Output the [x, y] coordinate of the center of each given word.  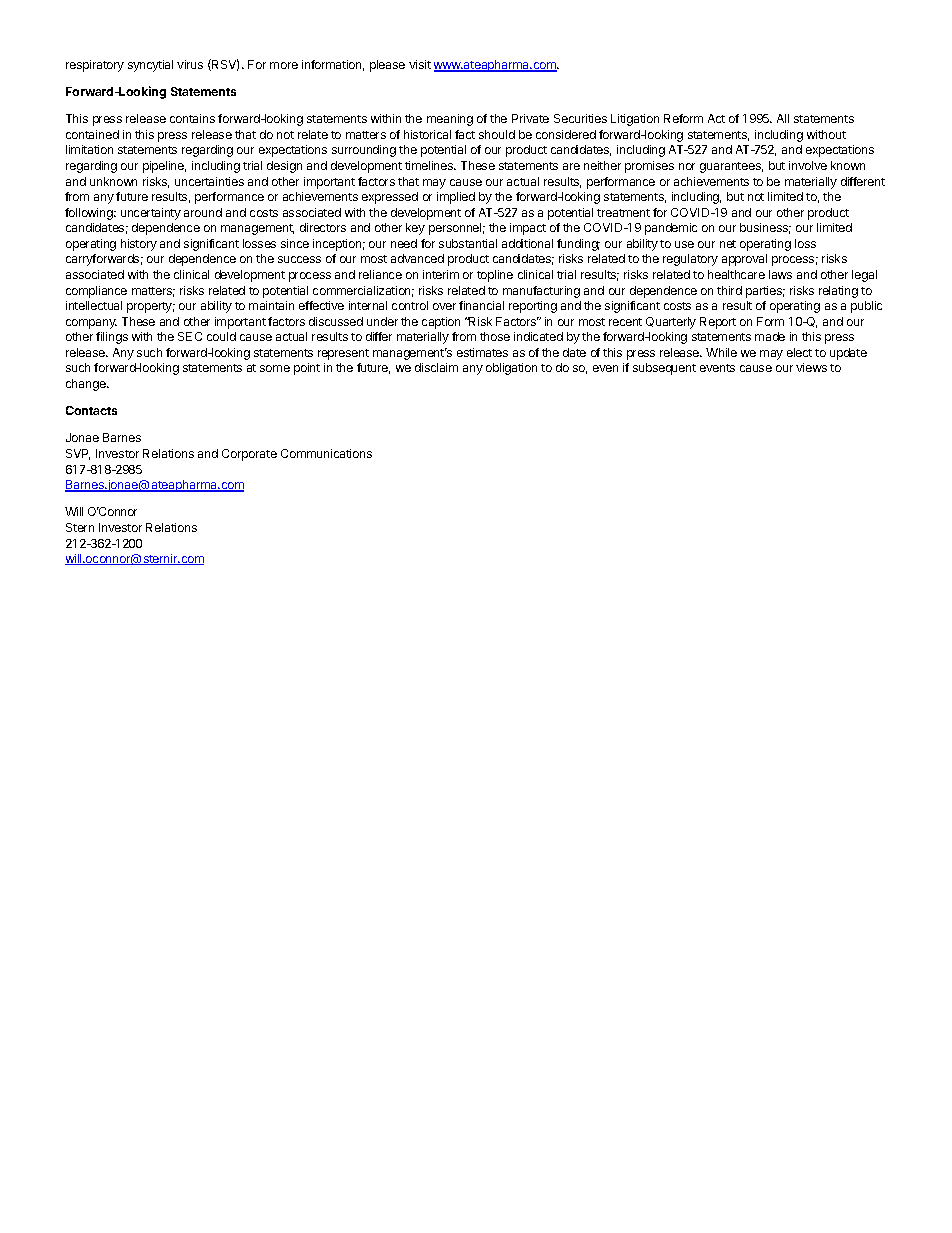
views [811, 367]
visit [420, 64]
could [221, 336]
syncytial [150, 66]
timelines [430, 165]
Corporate [249, 455]
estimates [482, 352]
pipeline [164, 167]
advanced [417, 258]
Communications [326, 453]
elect [799, 352]
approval [744, 260]
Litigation [635, 120]
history [139, 245]
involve [808, 165]
